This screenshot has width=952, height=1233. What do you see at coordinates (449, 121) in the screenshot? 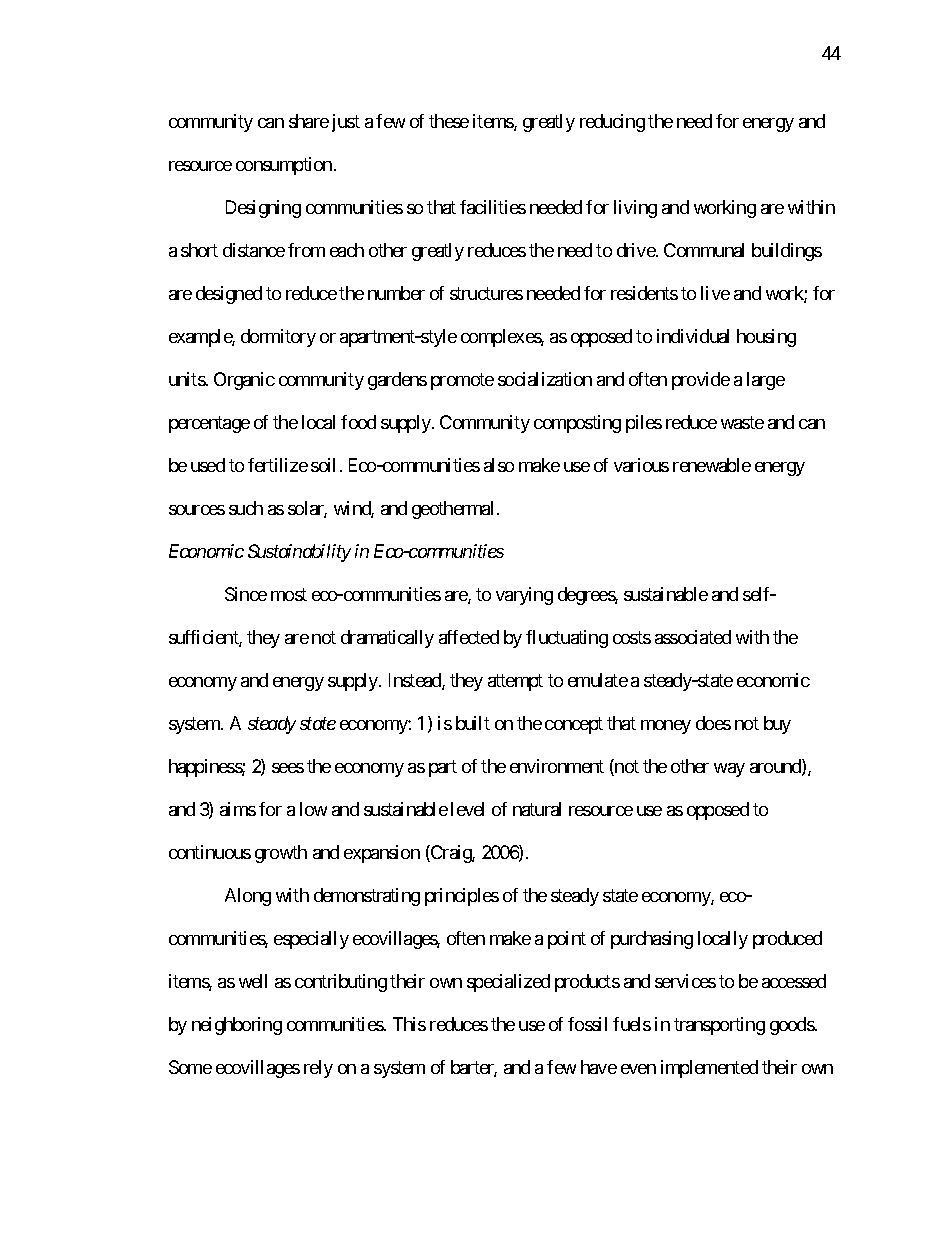
I see `these` at bounding box center [449, 121].
